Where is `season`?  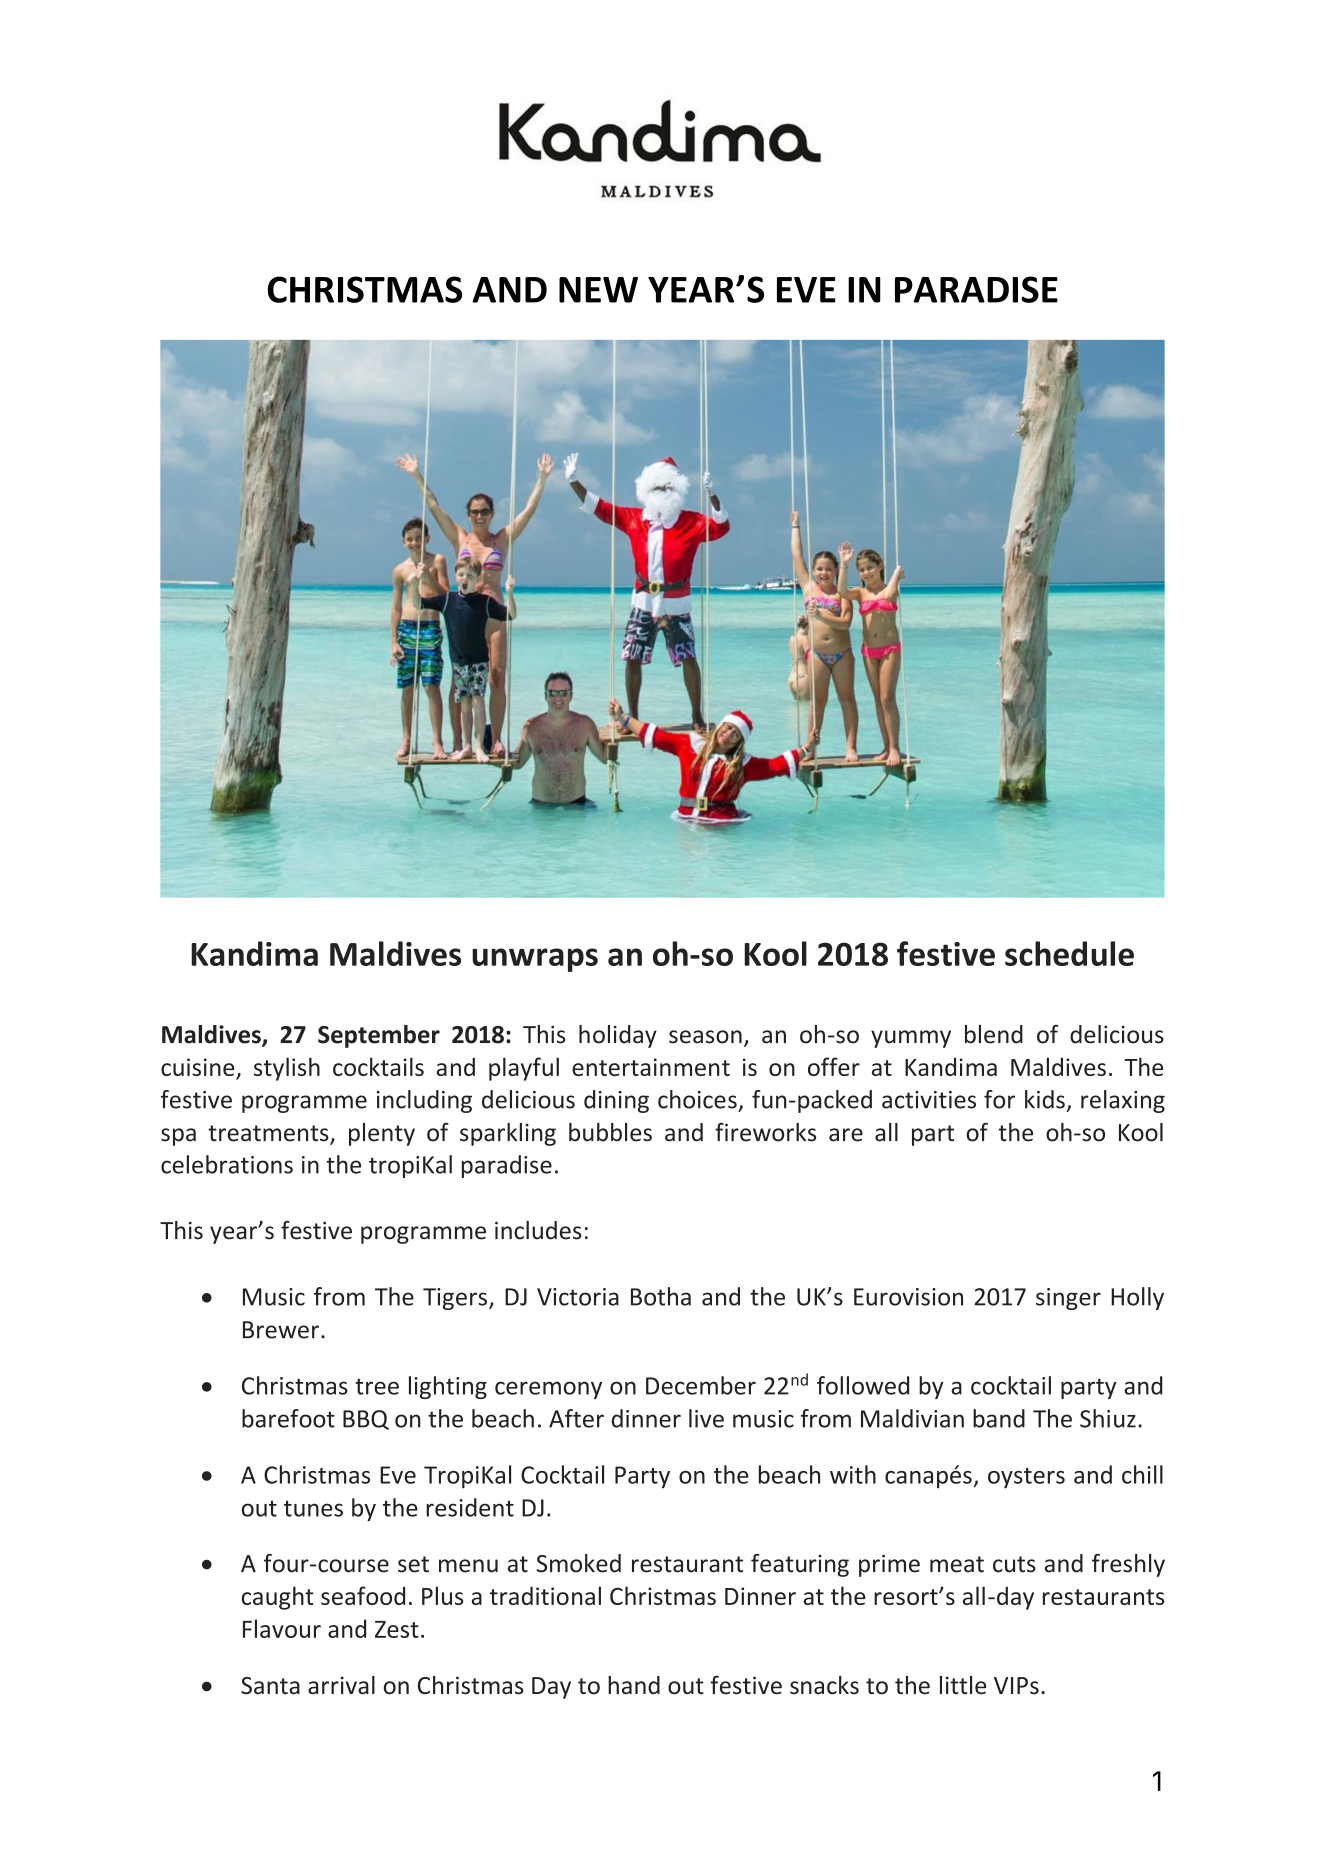 season is located at coordinates (705, 1037).
